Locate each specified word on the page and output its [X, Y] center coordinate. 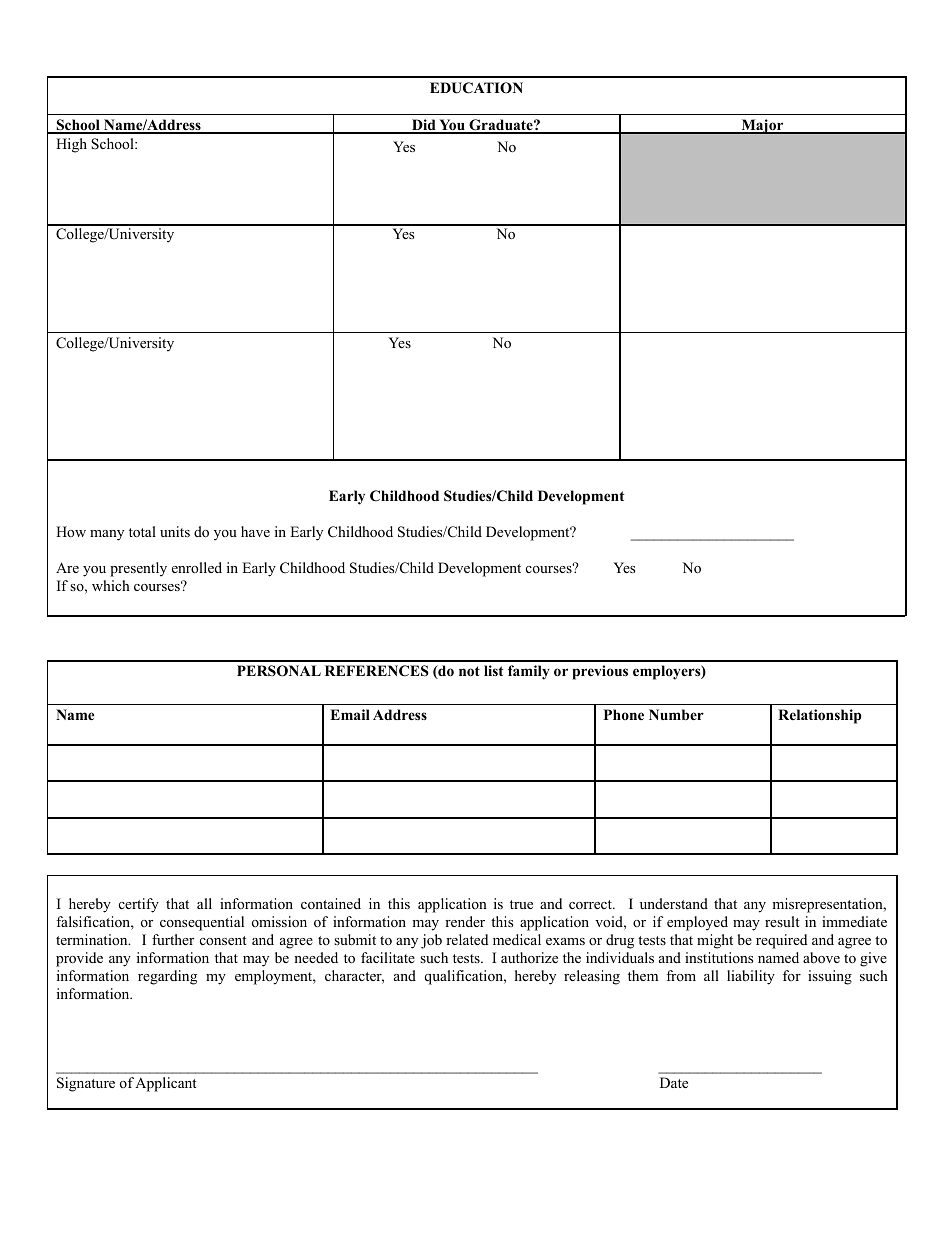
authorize [529, 957]
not [469, 671]
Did [424, 126]
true [521, 904]
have [255, 531]
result [782, 921]
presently [138, 569]
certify [139, 905]
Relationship [820, 716]
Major [762, 126]
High [71, 145]
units [175, 531]
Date [674, 1082]
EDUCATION [476, 88]
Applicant [166, 1084]
